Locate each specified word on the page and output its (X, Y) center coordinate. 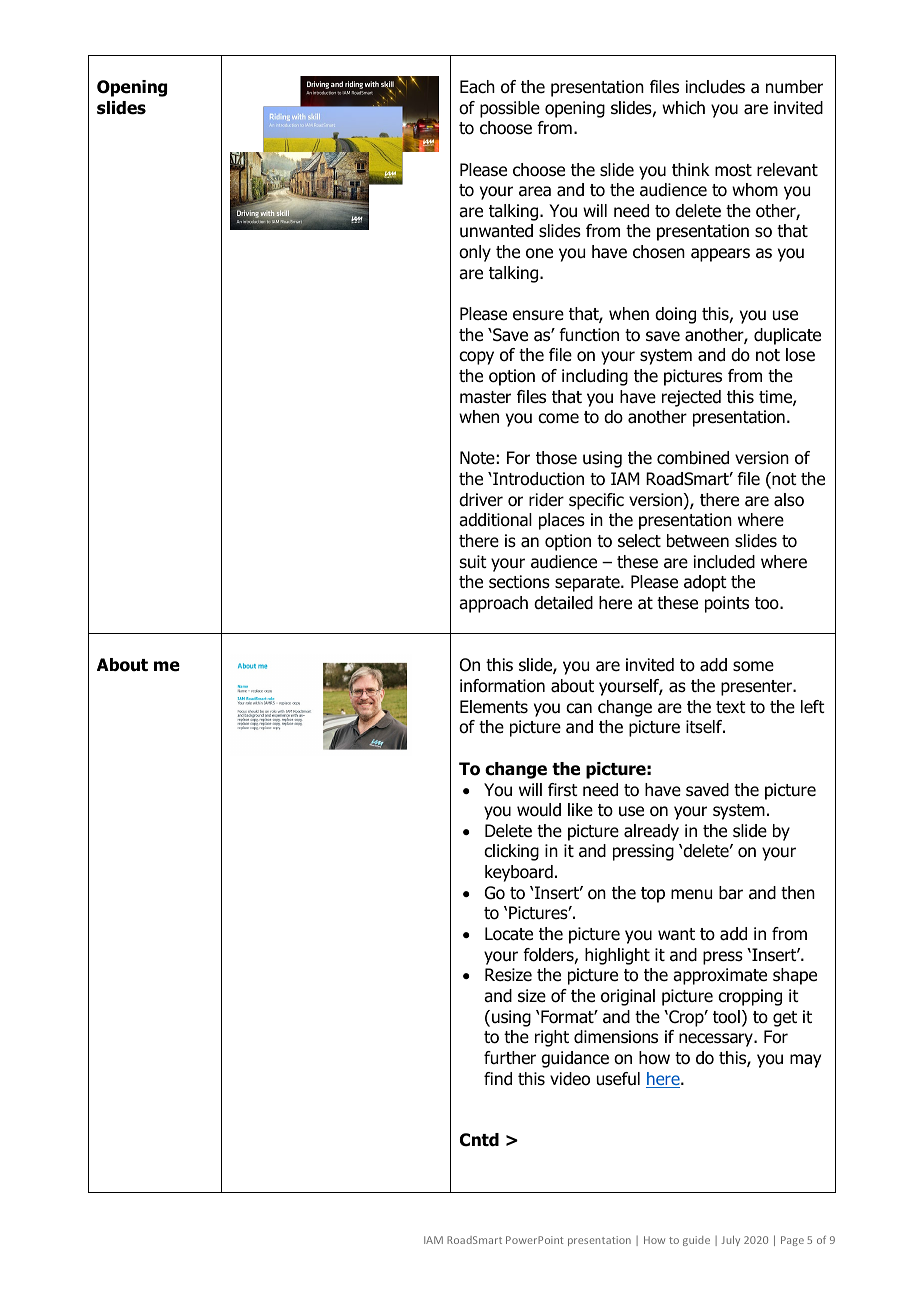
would (539, 810)
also (789, 500)
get (785, 1019)
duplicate (787, 336)
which (683, 107)
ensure (538, 315)
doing (675, 315)
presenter (757, 688)
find (498, 1079)
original (628, 997)
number (794, 87)
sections (519, 582)
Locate (509, 934)
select (639, 541)
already (651, 832)
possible (510, 109)
